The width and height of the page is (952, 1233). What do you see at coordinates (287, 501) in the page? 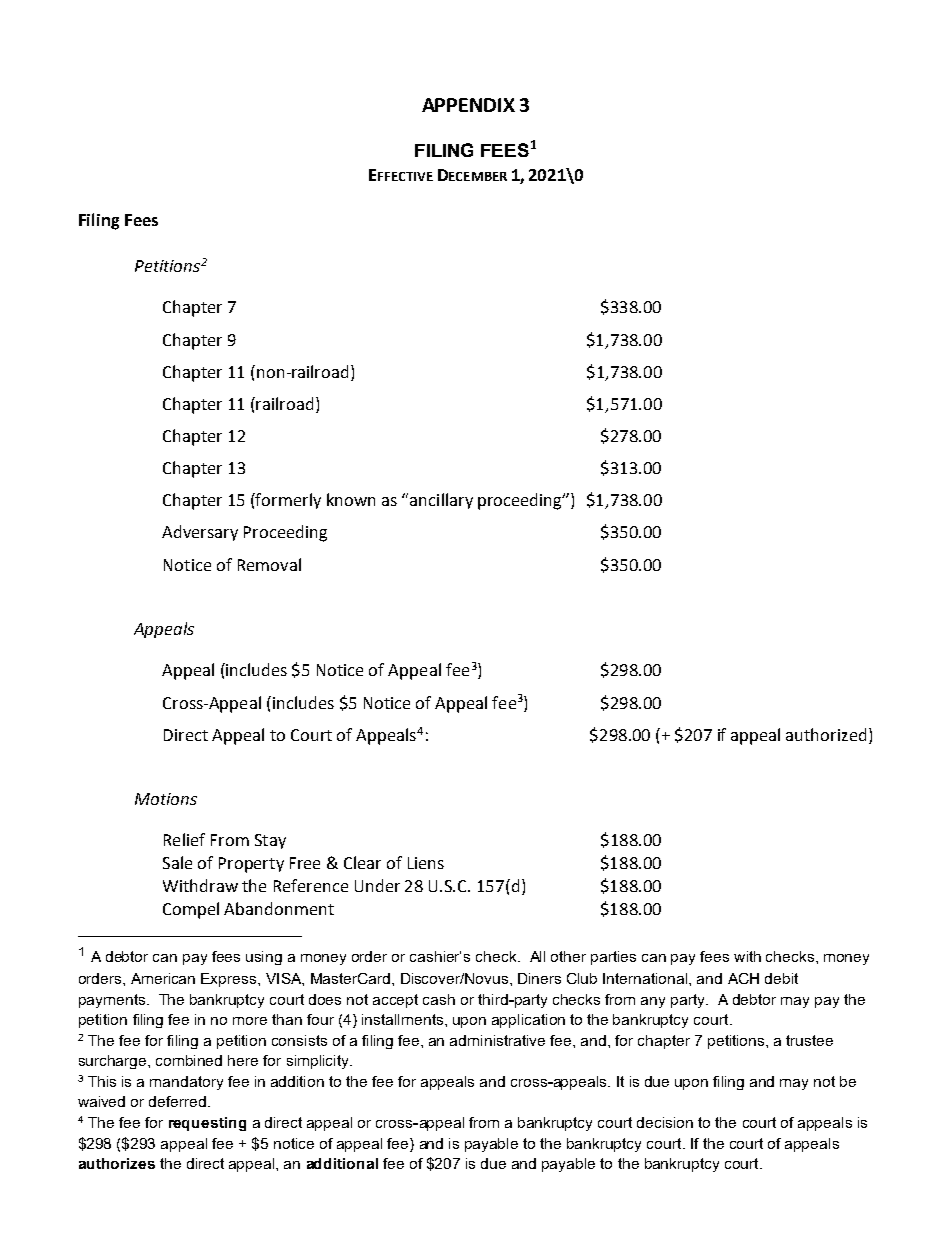
I see `formerly` at bounding box center [287, 501].
